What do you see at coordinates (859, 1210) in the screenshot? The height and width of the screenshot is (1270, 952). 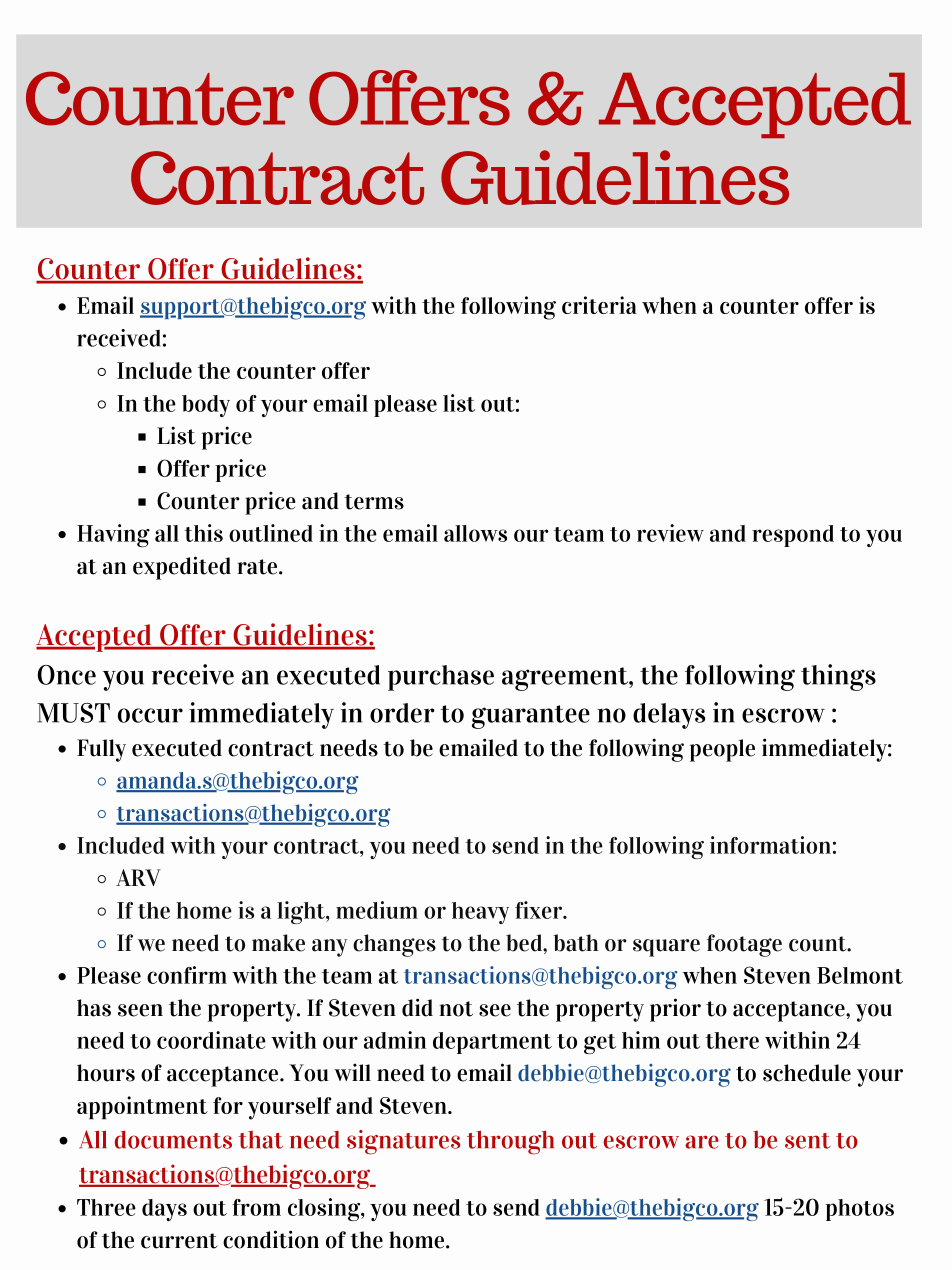 I see `photos` at bounding box center [859, 1210].
